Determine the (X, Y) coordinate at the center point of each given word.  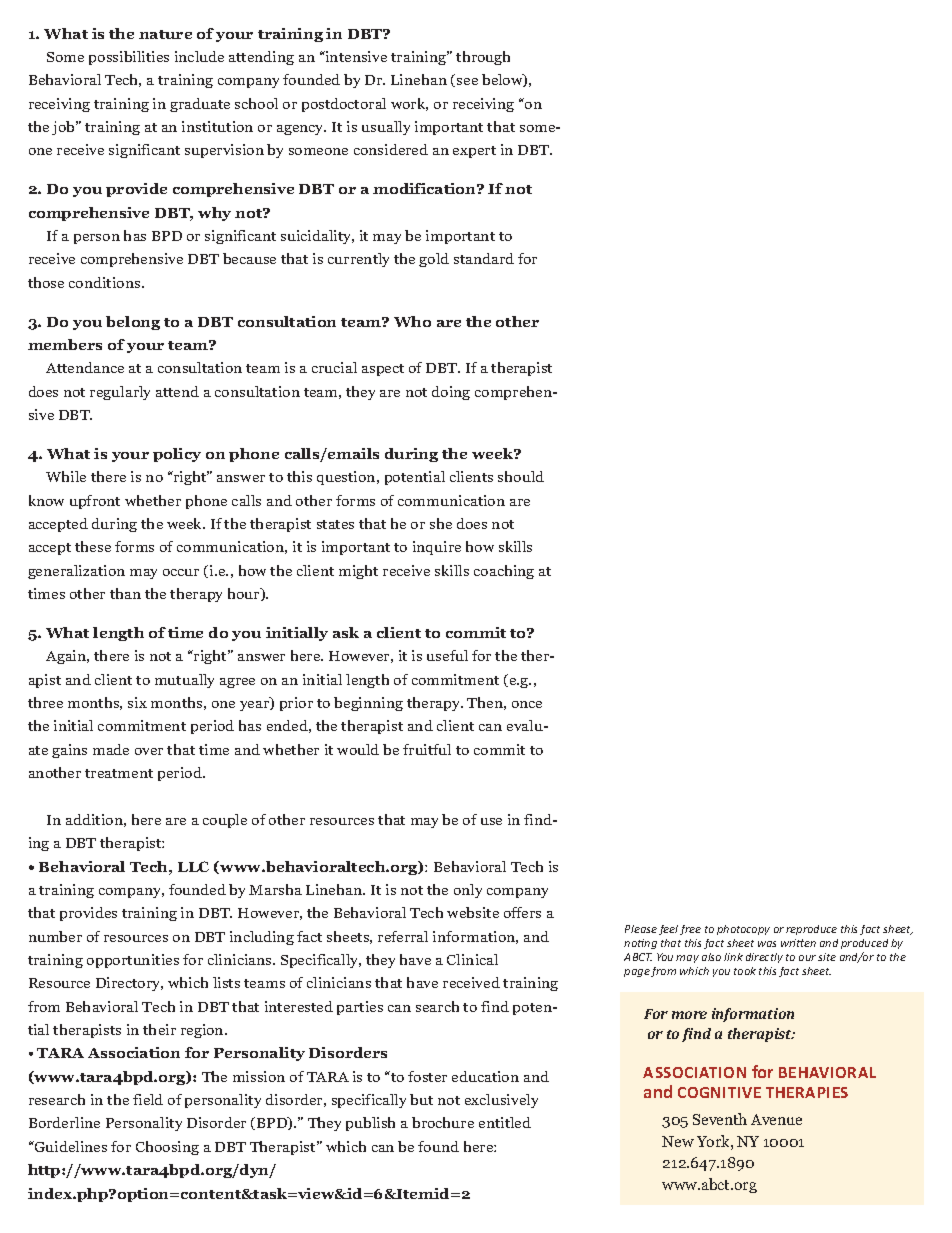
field (148, 1099)
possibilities (129, 58)
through (483, 58)
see (467, 81)
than (125, 593)
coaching (504, 572)
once (527, 704)
